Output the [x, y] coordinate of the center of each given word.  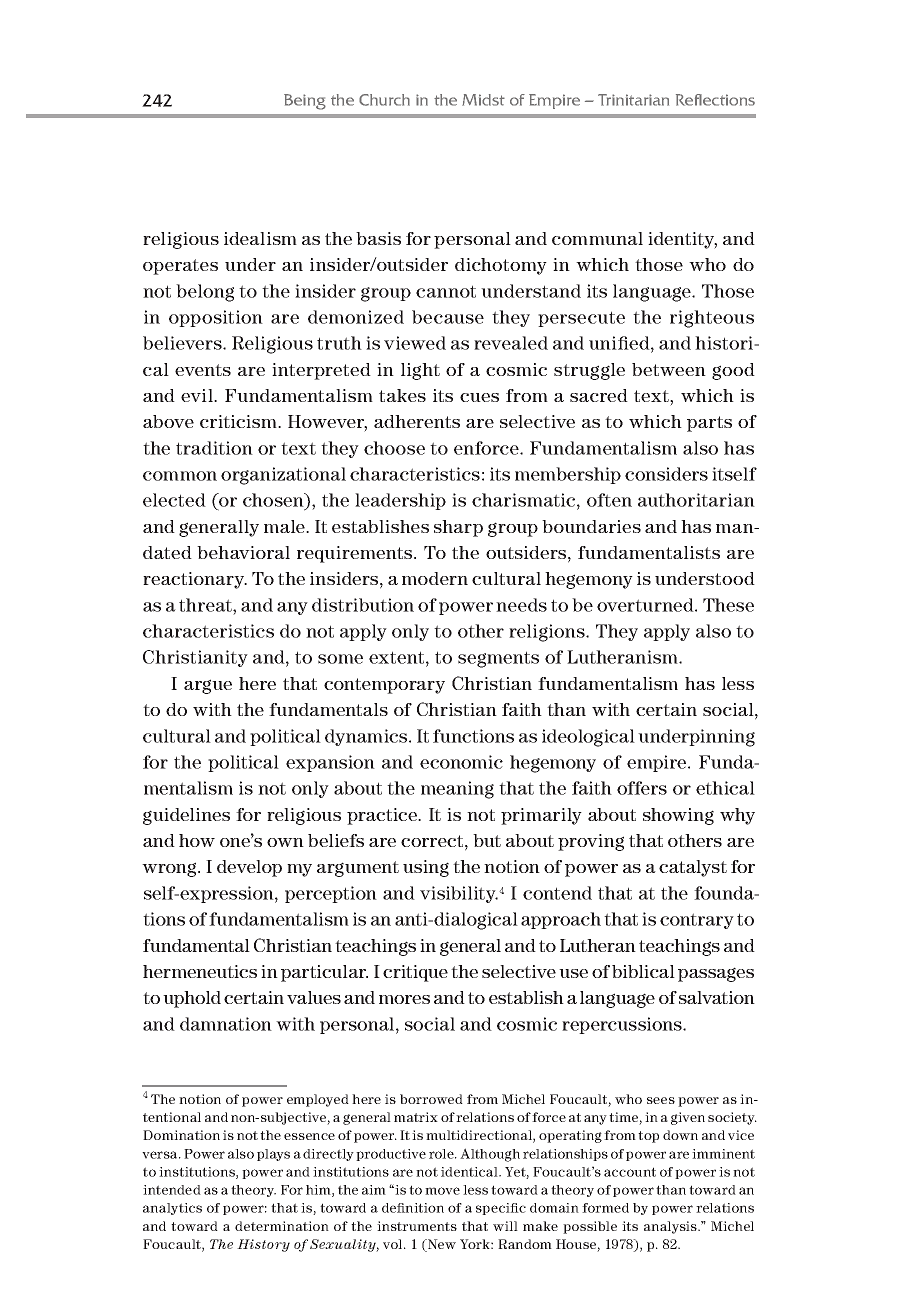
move [442, 1191]
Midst [483, 100]
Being [305, 102]
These [728, 605]
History [263, 1245]
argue [208, 686]
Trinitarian [633, 100]
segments [498, 659]
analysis [671, 1227]
